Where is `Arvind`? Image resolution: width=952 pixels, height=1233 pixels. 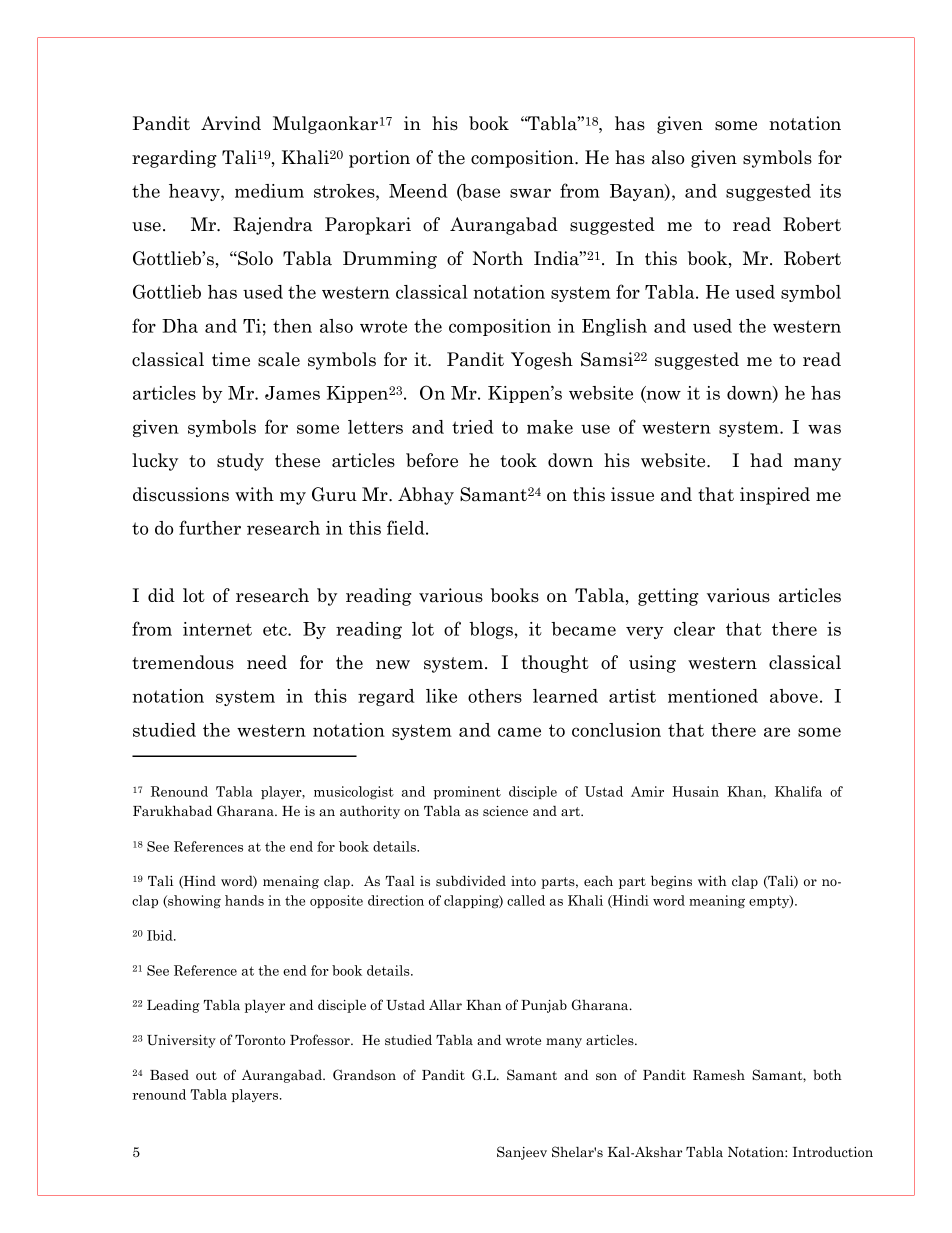 Arvind is located at coordinates (231, 123).
